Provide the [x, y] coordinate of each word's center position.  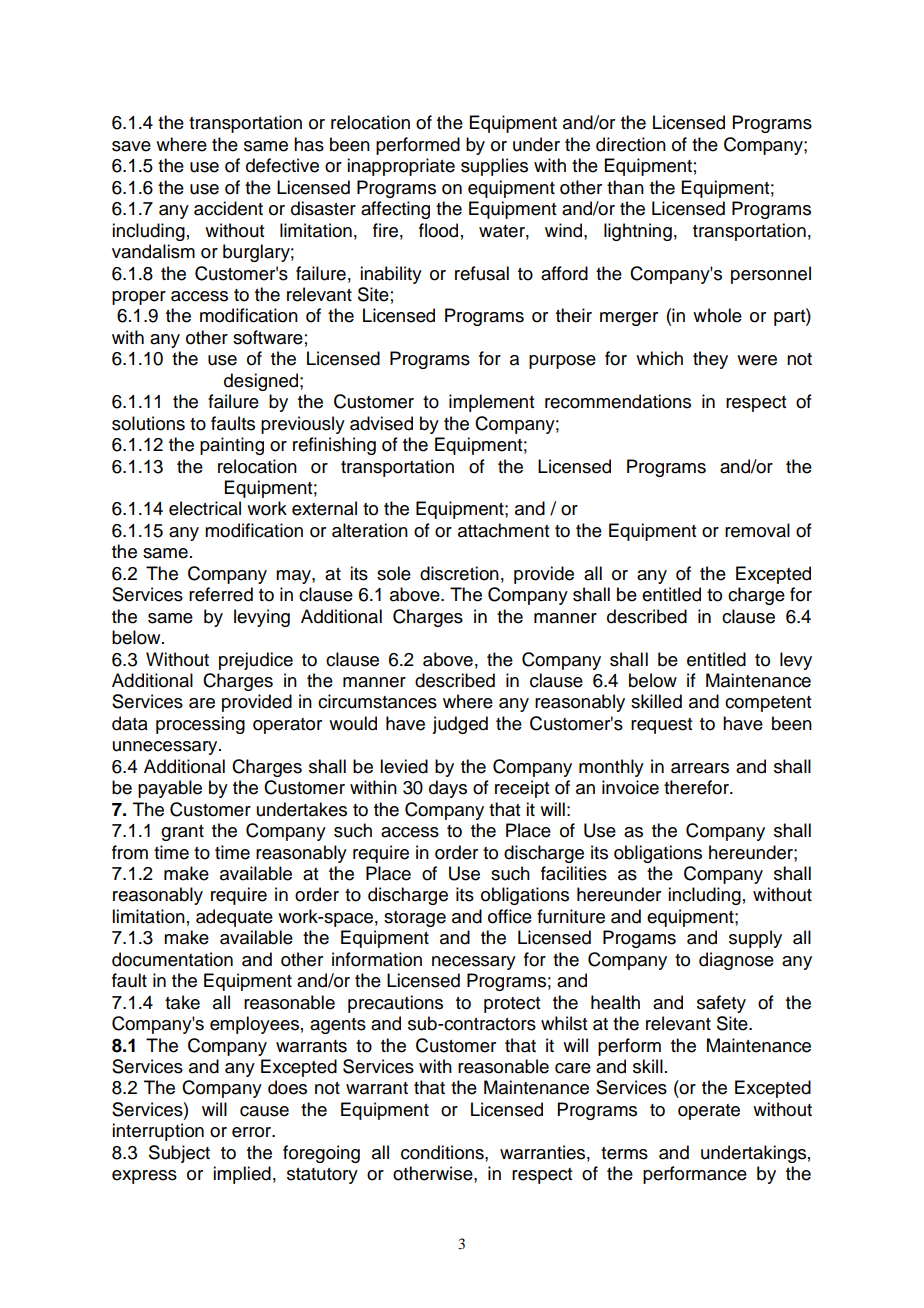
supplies [494, 167]
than [625, 187]
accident [228, 208]
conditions [443, 1152]
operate [709, 1112]
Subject [179, 1154]
